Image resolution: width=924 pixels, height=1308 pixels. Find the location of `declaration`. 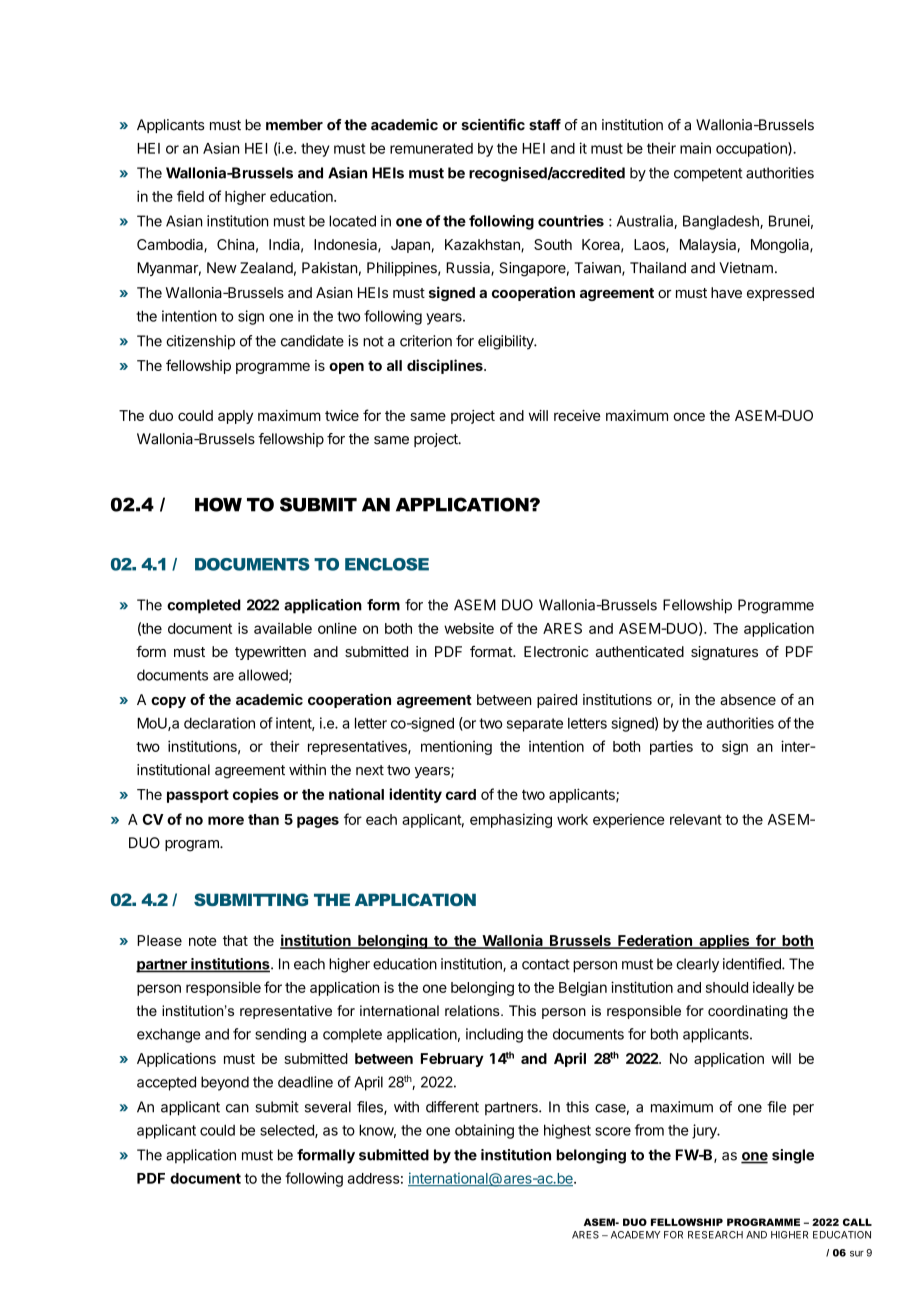

declaration is located at coordinates (219, 723).
